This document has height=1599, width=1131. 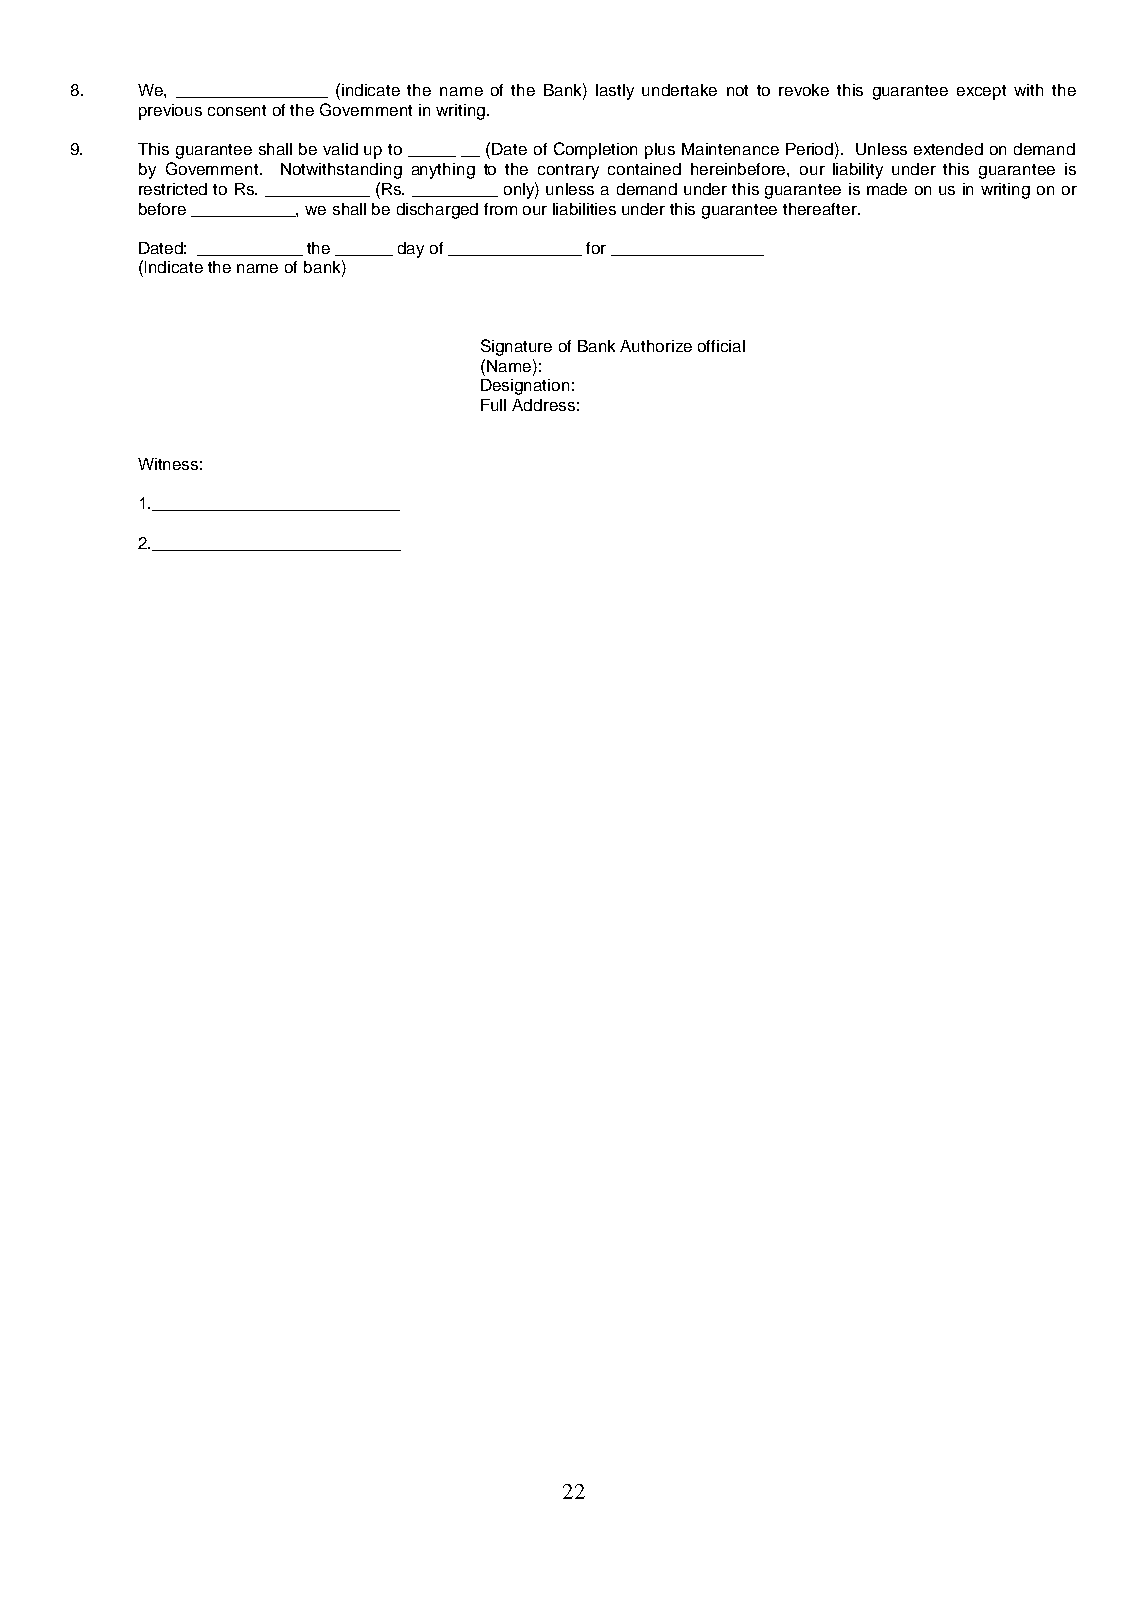 I want to click on day, so click(x=411, y=250).
